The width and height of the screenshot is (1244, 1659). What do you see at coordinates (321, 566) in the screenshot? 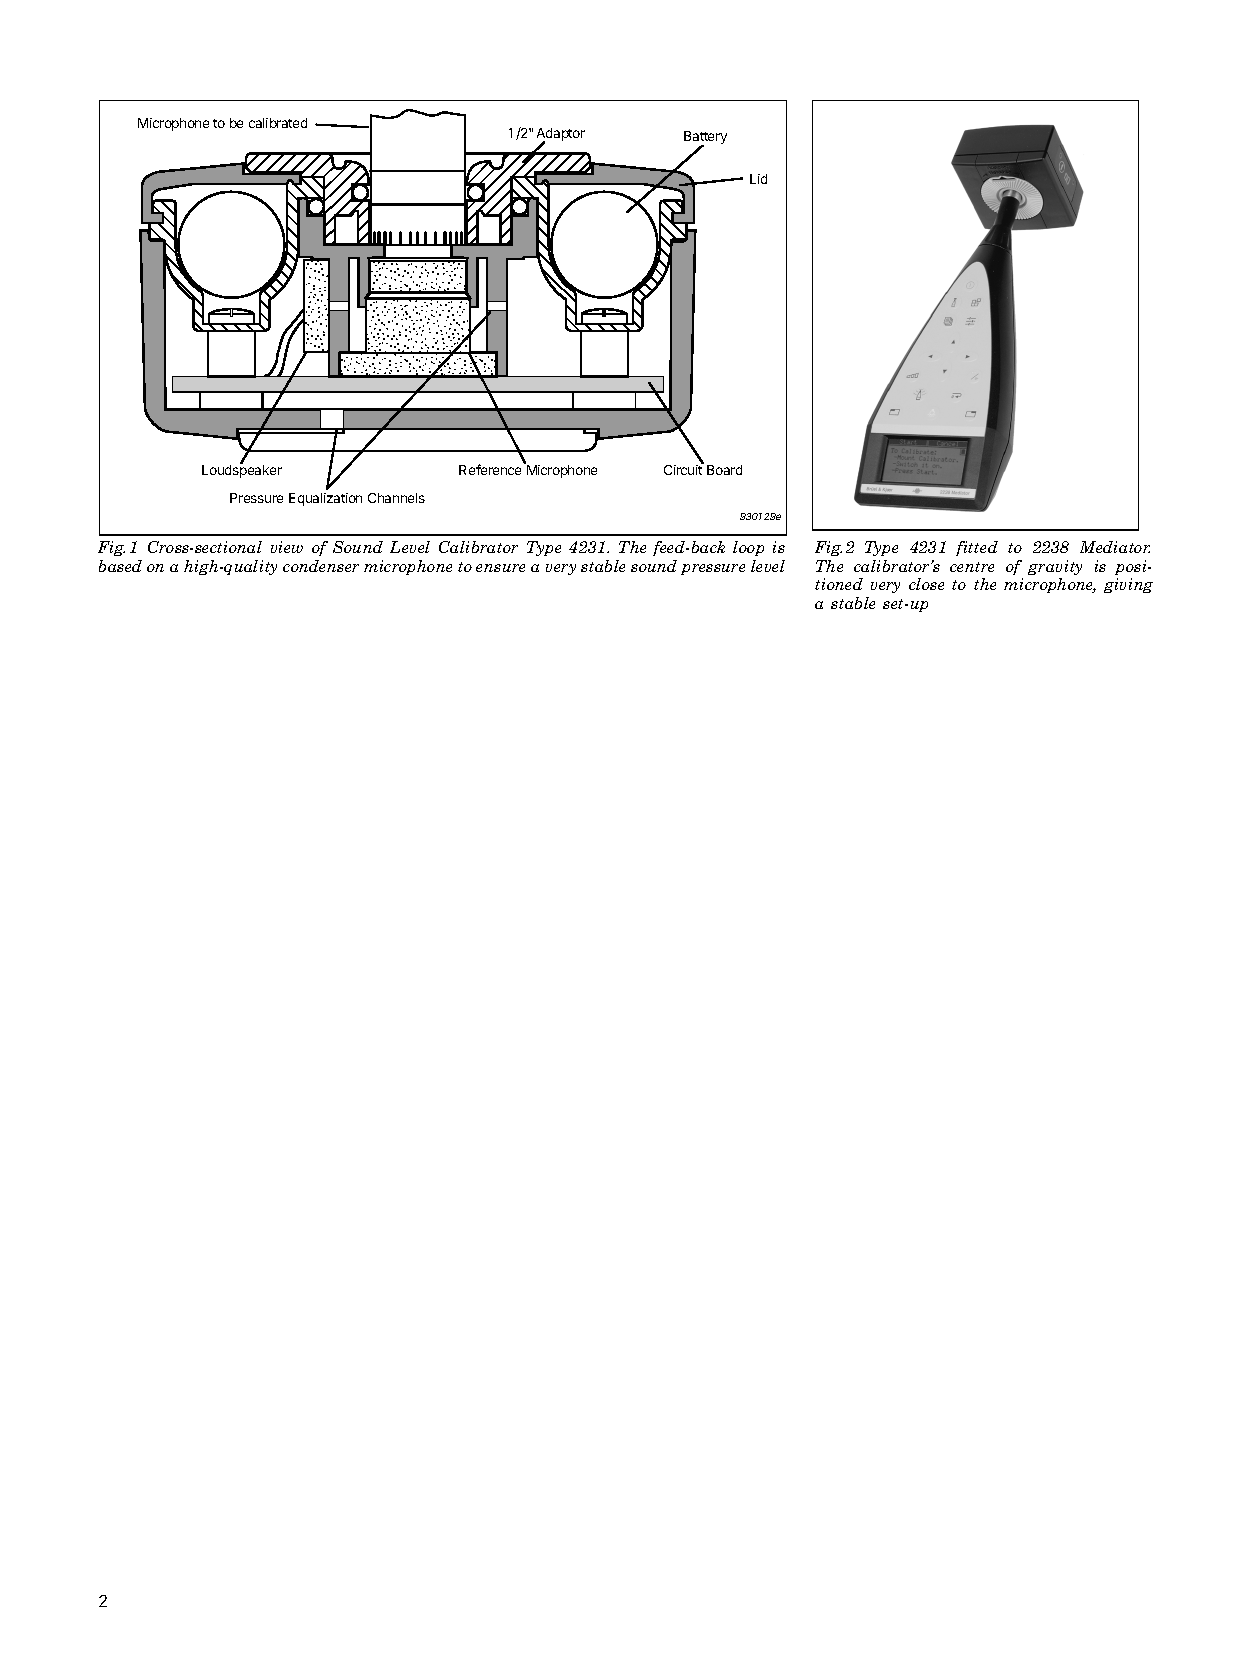
I see `condenser` at bounding box center [321, 566].
